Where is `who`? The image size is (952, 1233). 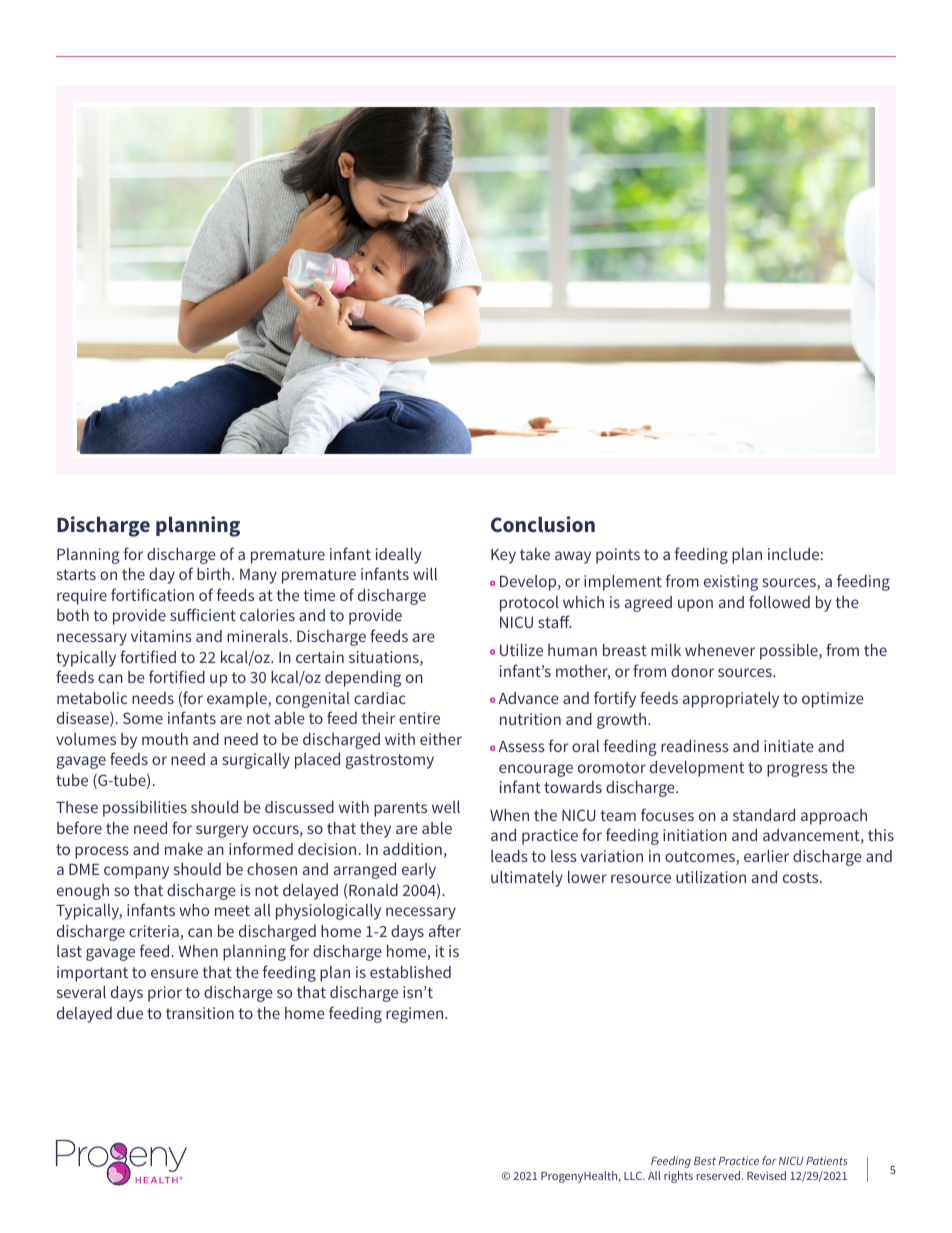 who is located at coordinates (194, 910).
